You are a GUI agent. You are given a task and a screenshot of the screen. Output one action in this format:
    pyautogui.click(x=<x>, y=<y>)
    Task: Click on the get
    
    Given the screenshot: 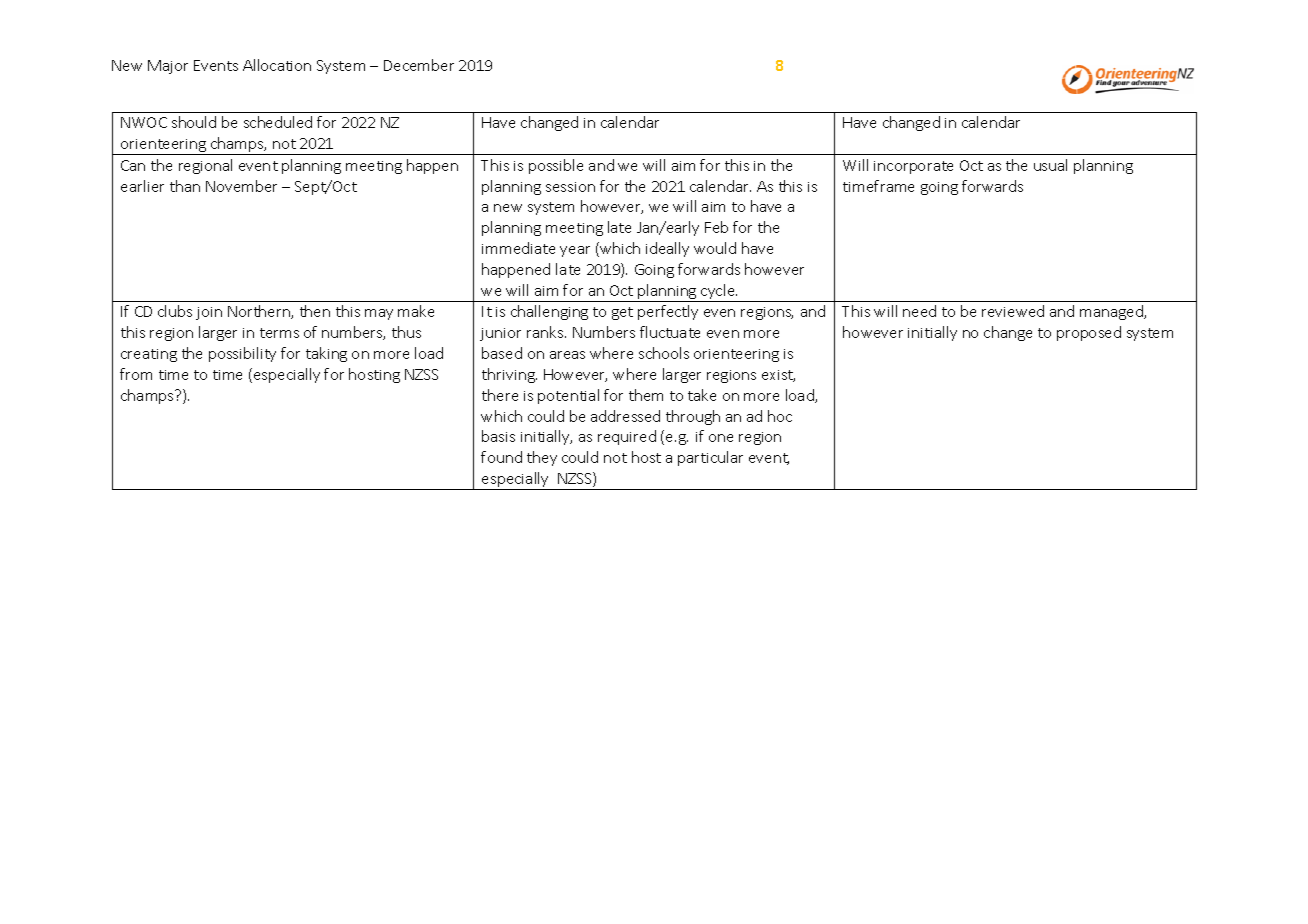 What is the action you would take?
    pyautogui.click(x=622, y=313)
